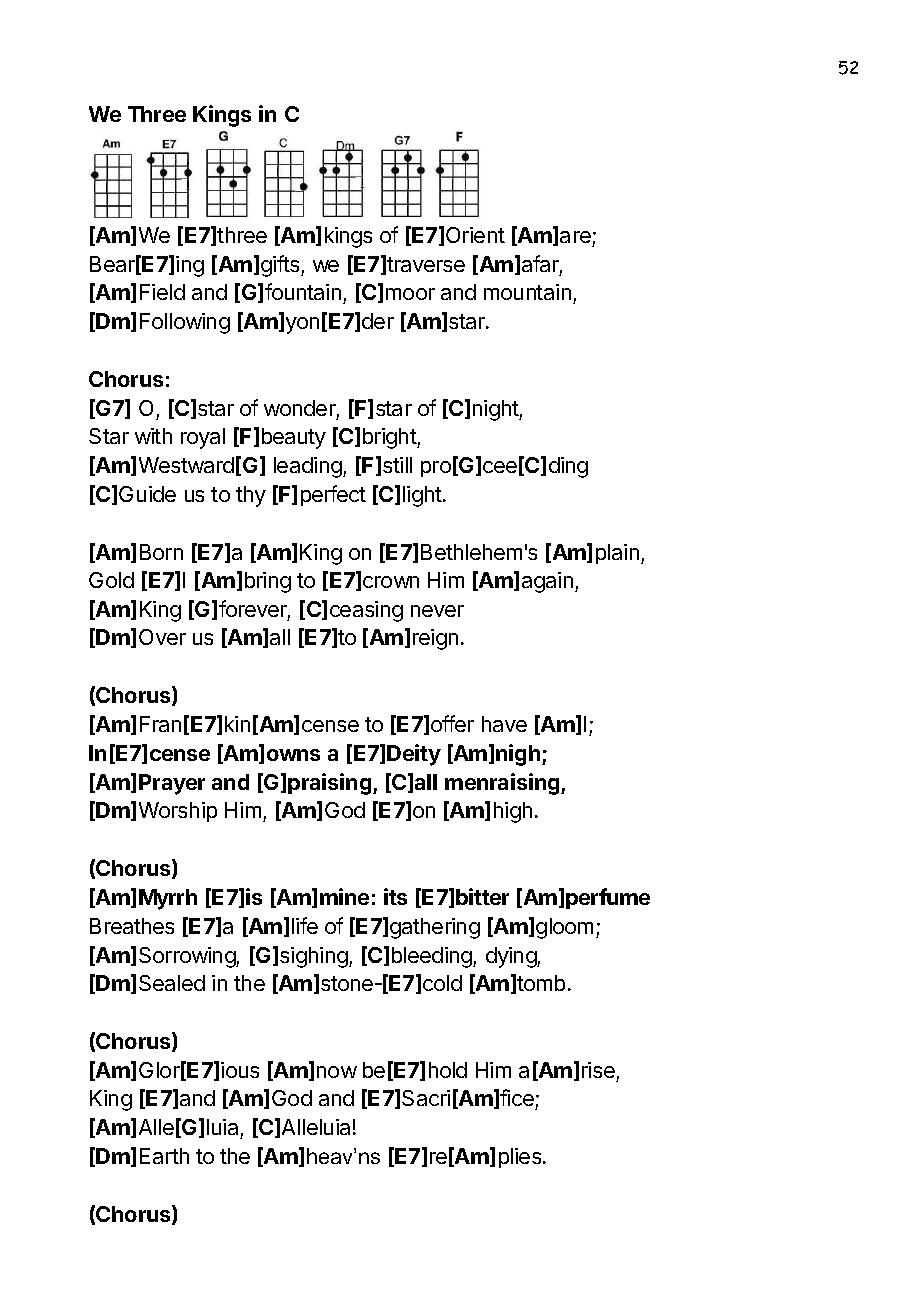 Image resolution: width=924 pixels, height=1309 pixels. What do you see at coordinates (132, 926) in the screenshot?
I see `Breathes` at bounding box center [132, 926].
